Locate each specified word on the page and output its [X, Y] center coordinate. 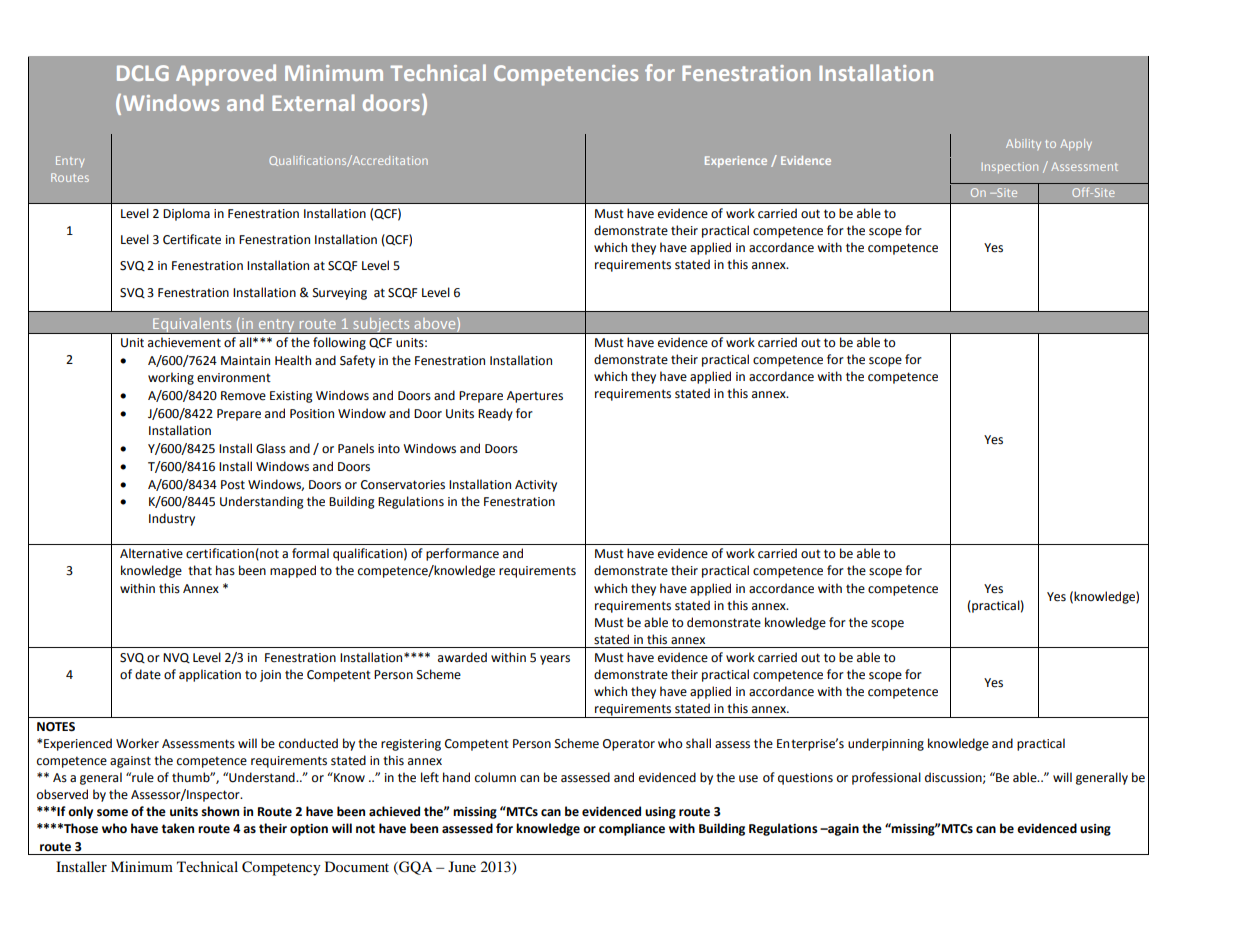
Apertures [535, 397]
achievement [184, 342]
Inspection [1010, 167]
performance [462, 554]
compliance [632, 829]
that [200, 570]
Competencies [566, 75]
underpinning [886, 744]
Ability [1023, 144]
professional [886, 778]
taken [178, 828]
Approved [226, 75]
